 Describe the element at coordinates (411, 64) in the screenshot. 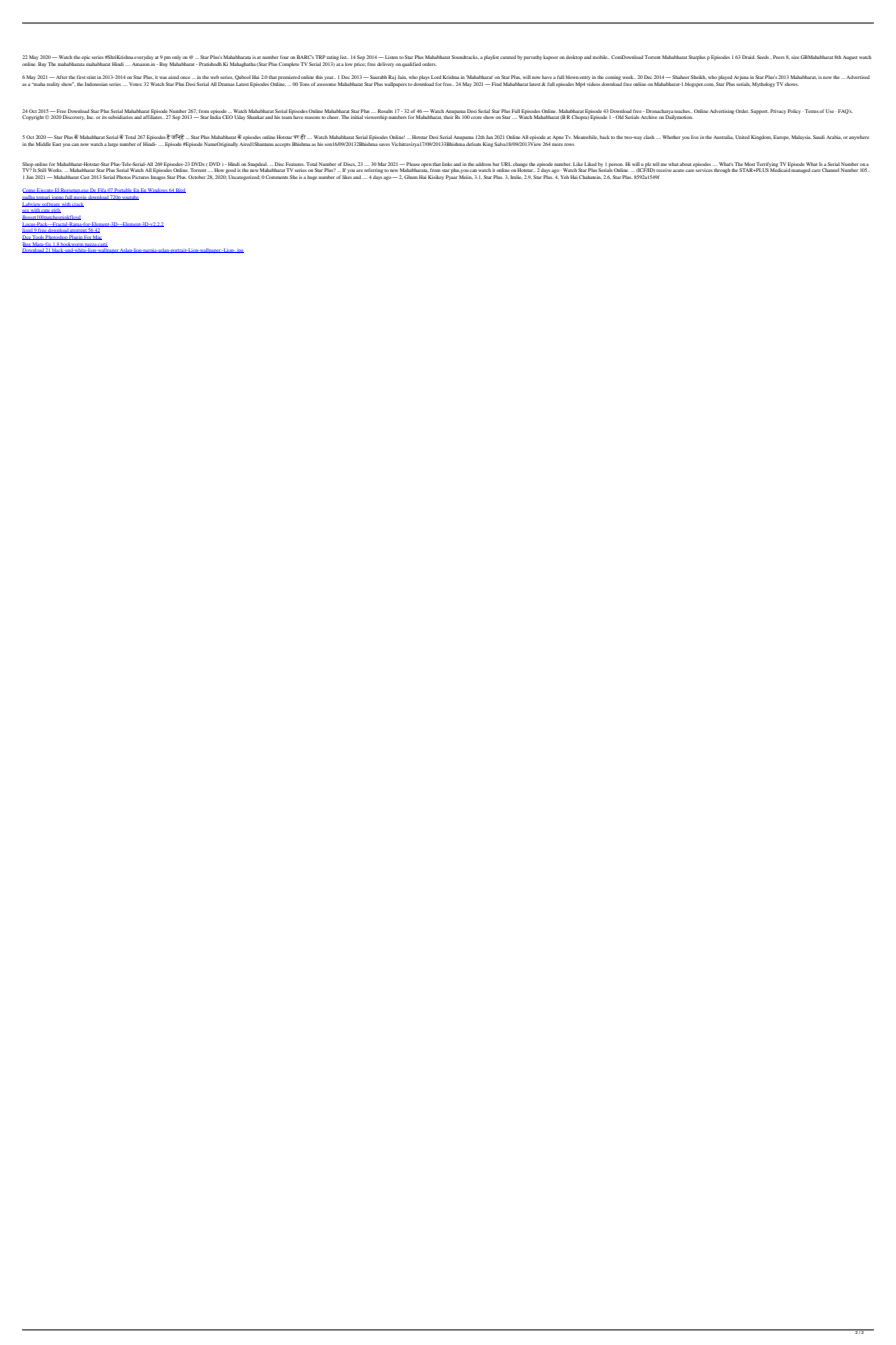

I see `qualified` at that location.
